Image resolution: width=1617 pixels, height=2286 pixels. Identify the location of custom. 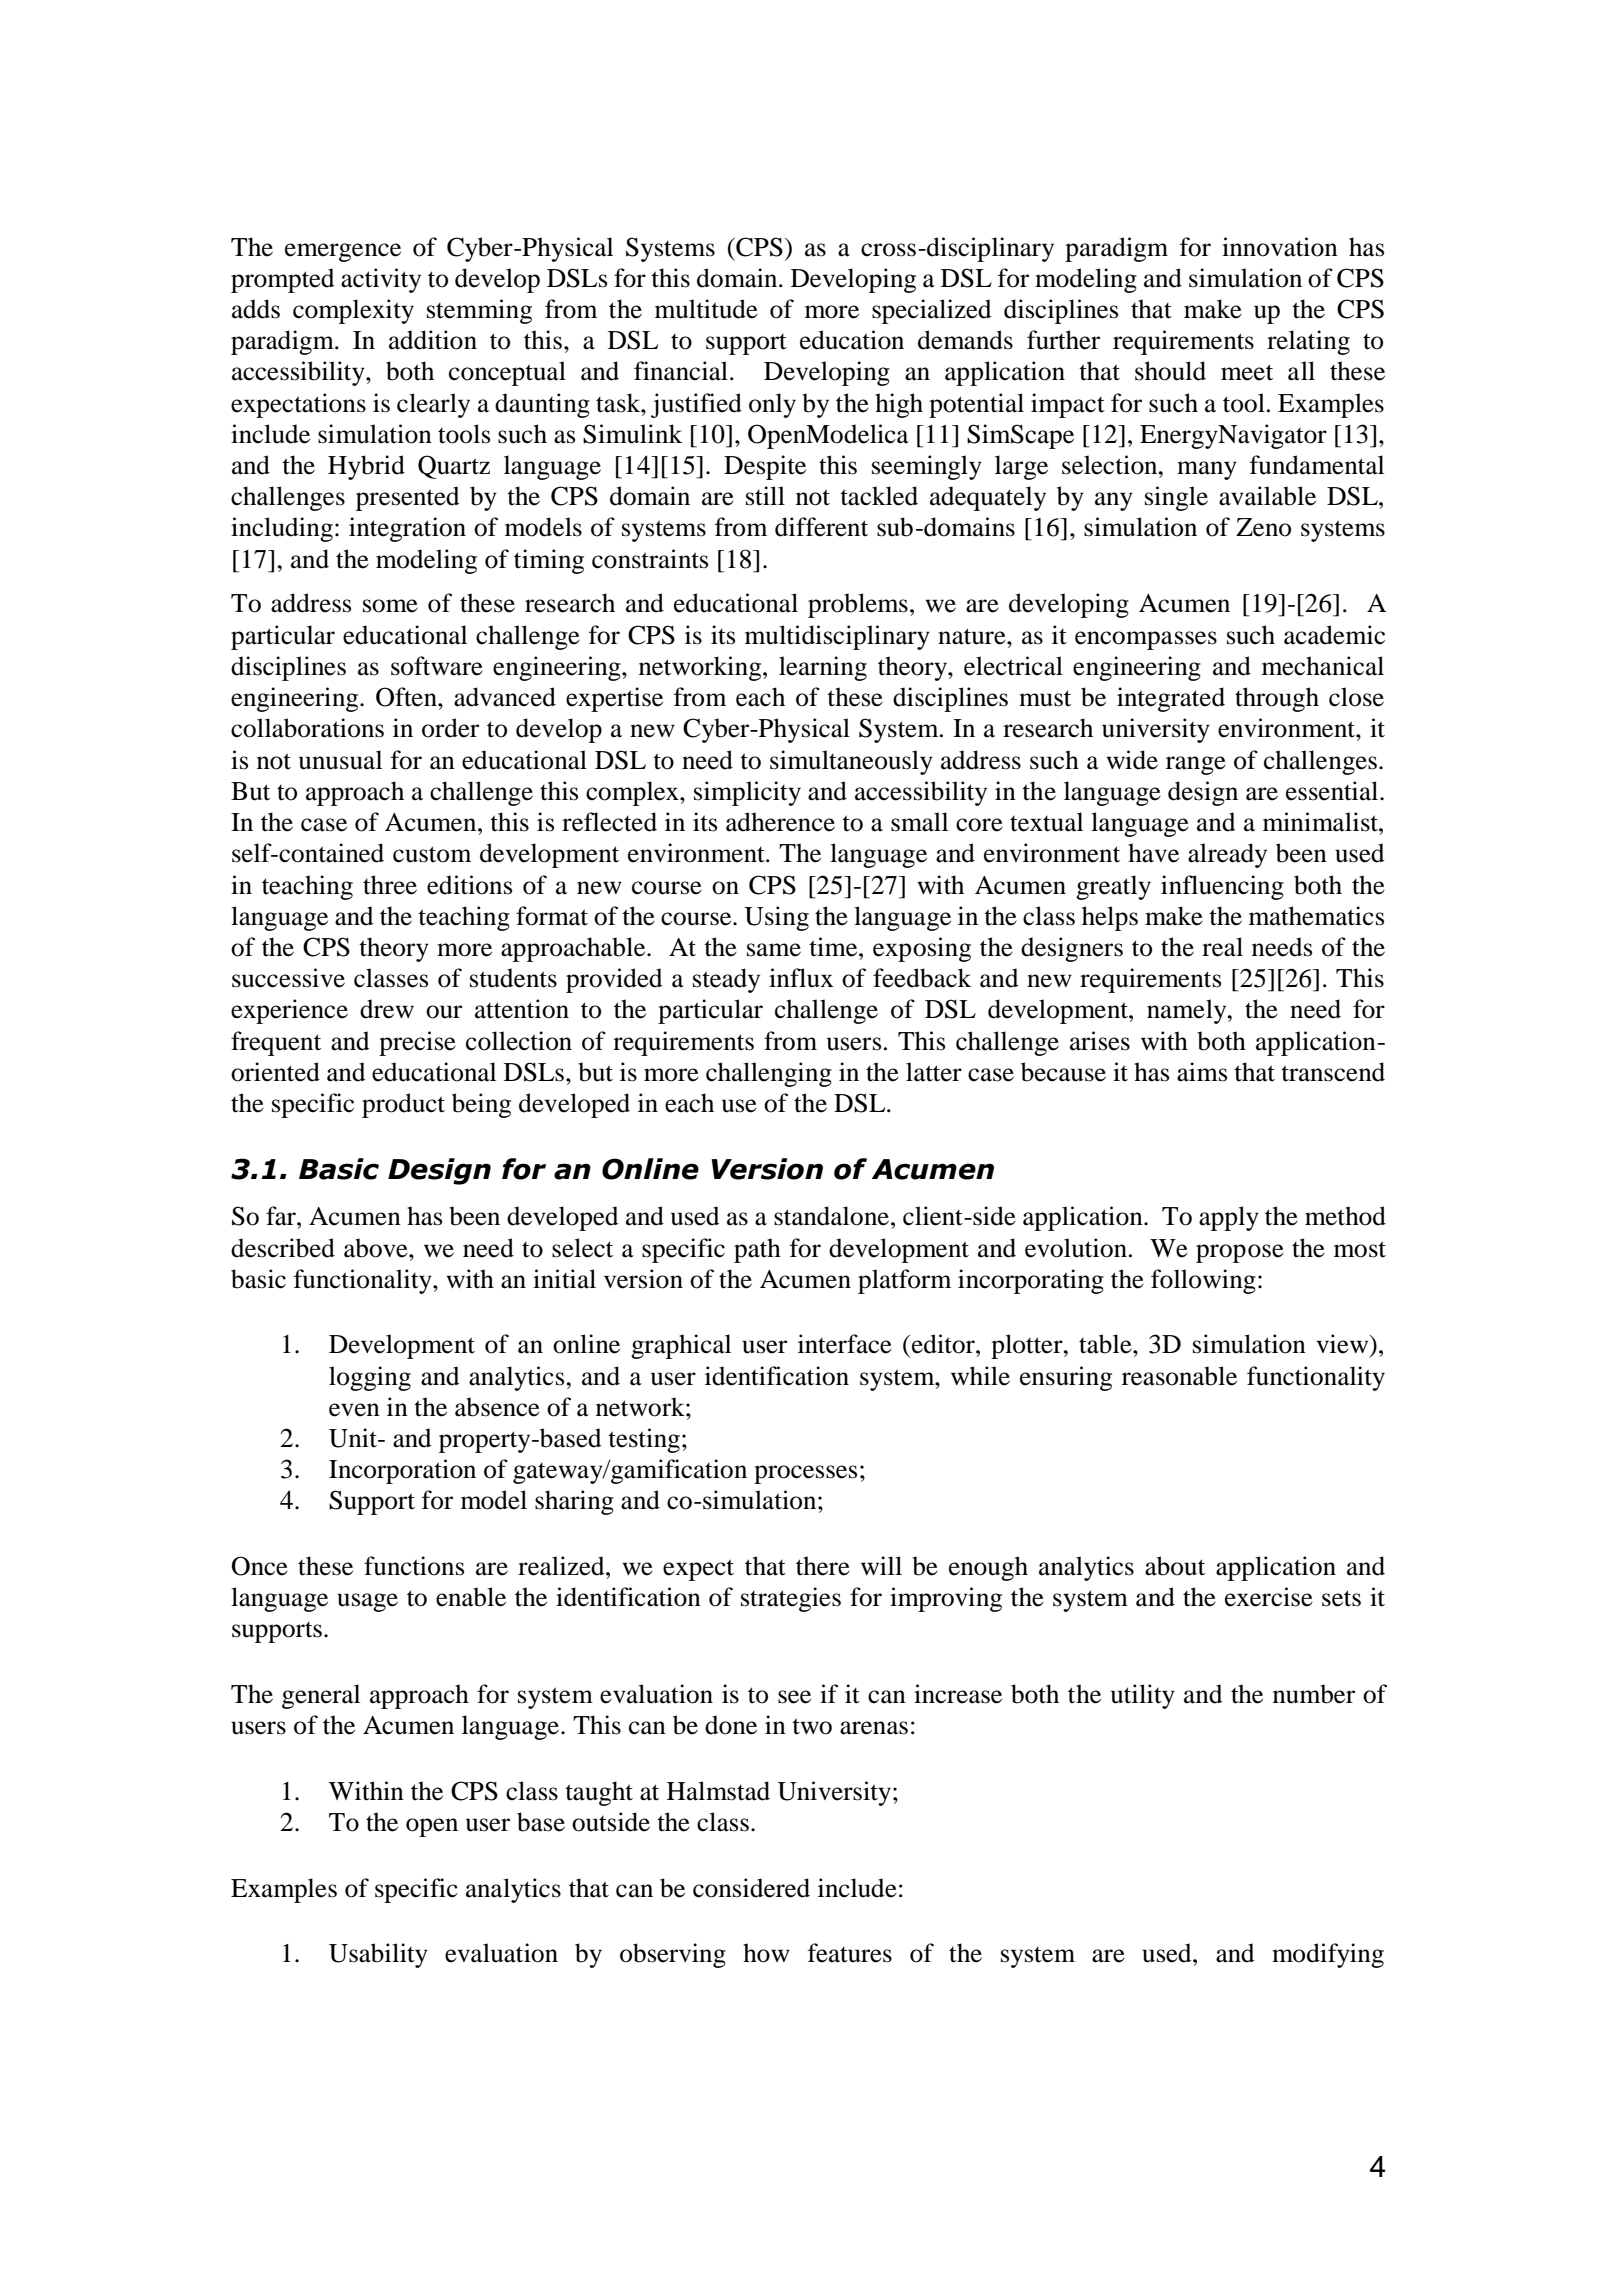
(432, 854).
